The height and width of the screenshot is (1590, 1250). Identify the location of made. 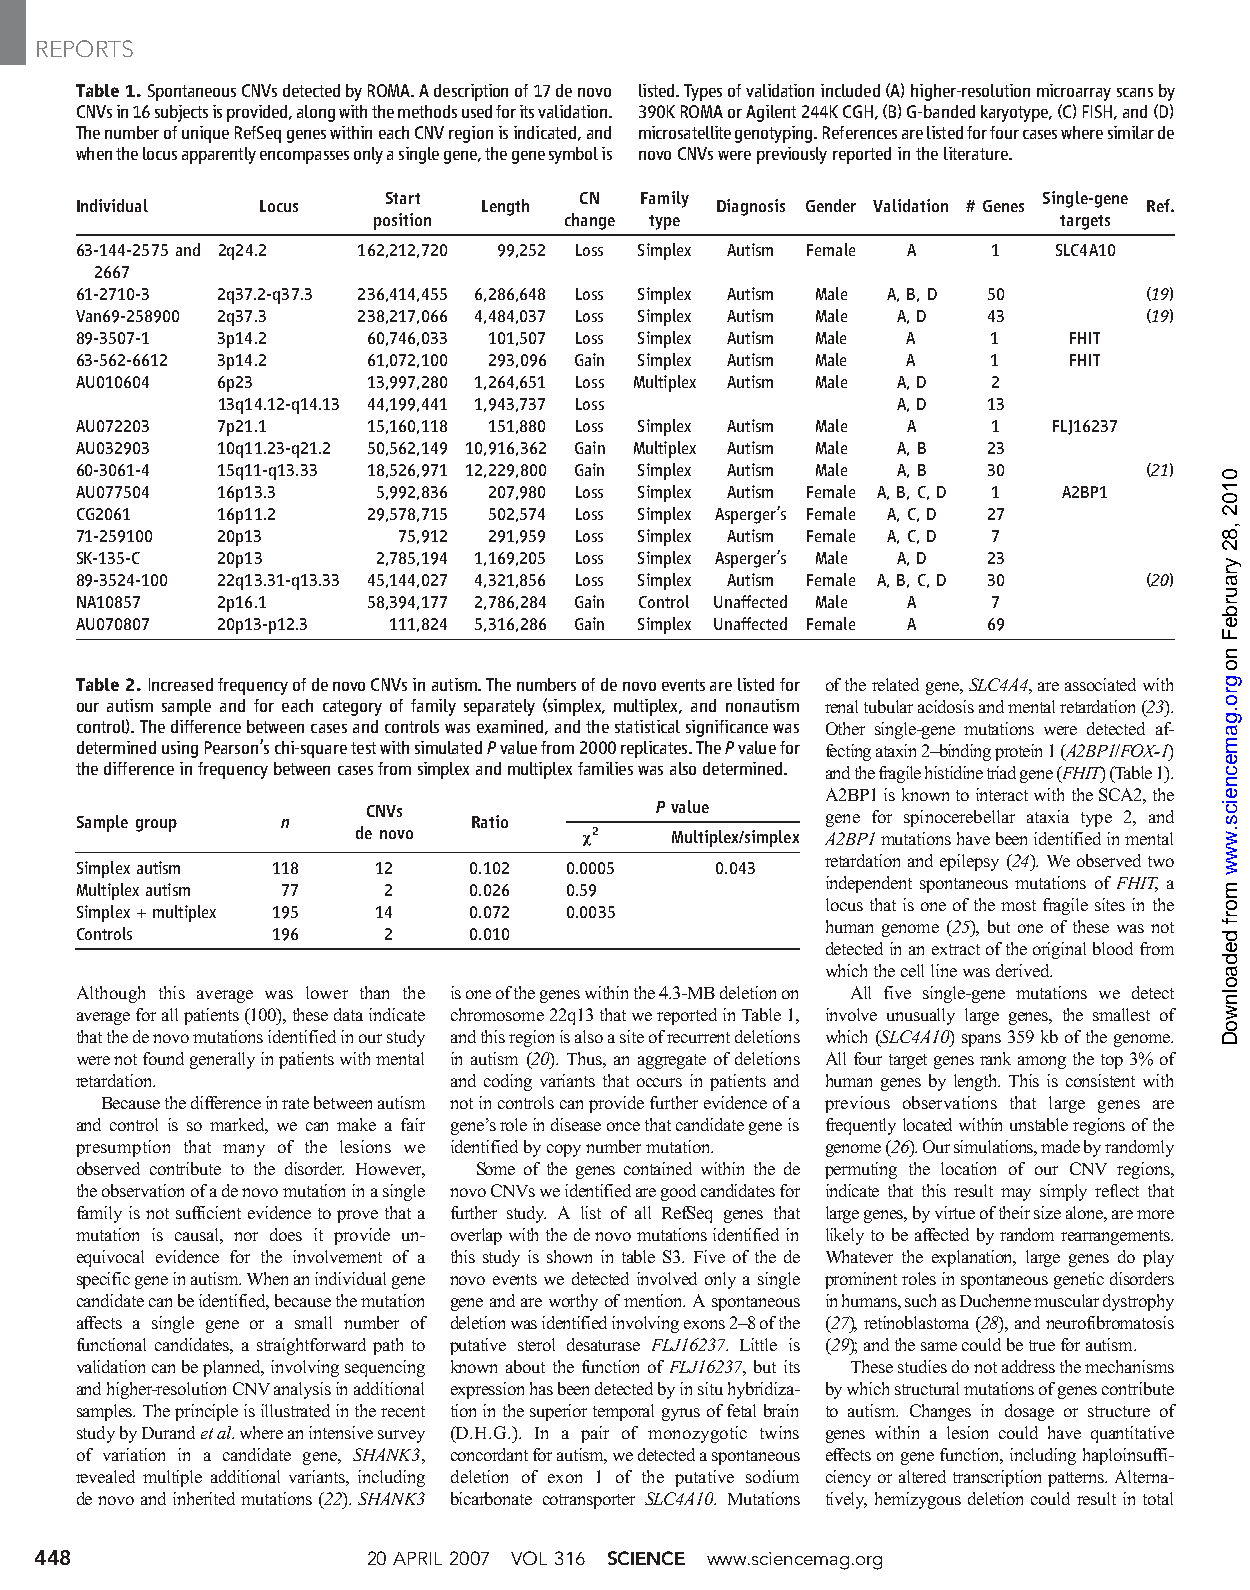
(1060, 1146).
